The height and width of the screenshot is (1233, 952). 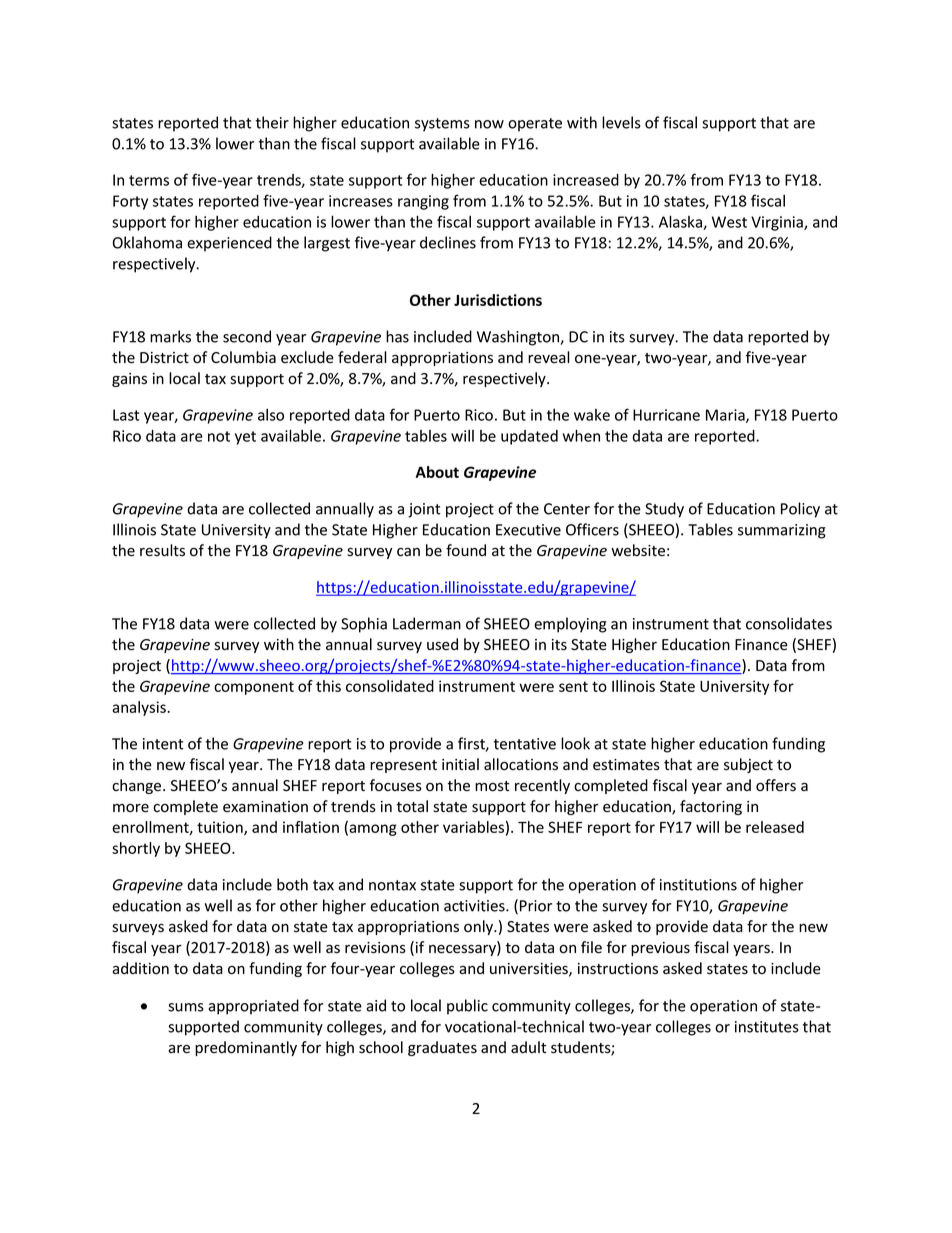 I want to click on results, so click(x=162, y=550).
